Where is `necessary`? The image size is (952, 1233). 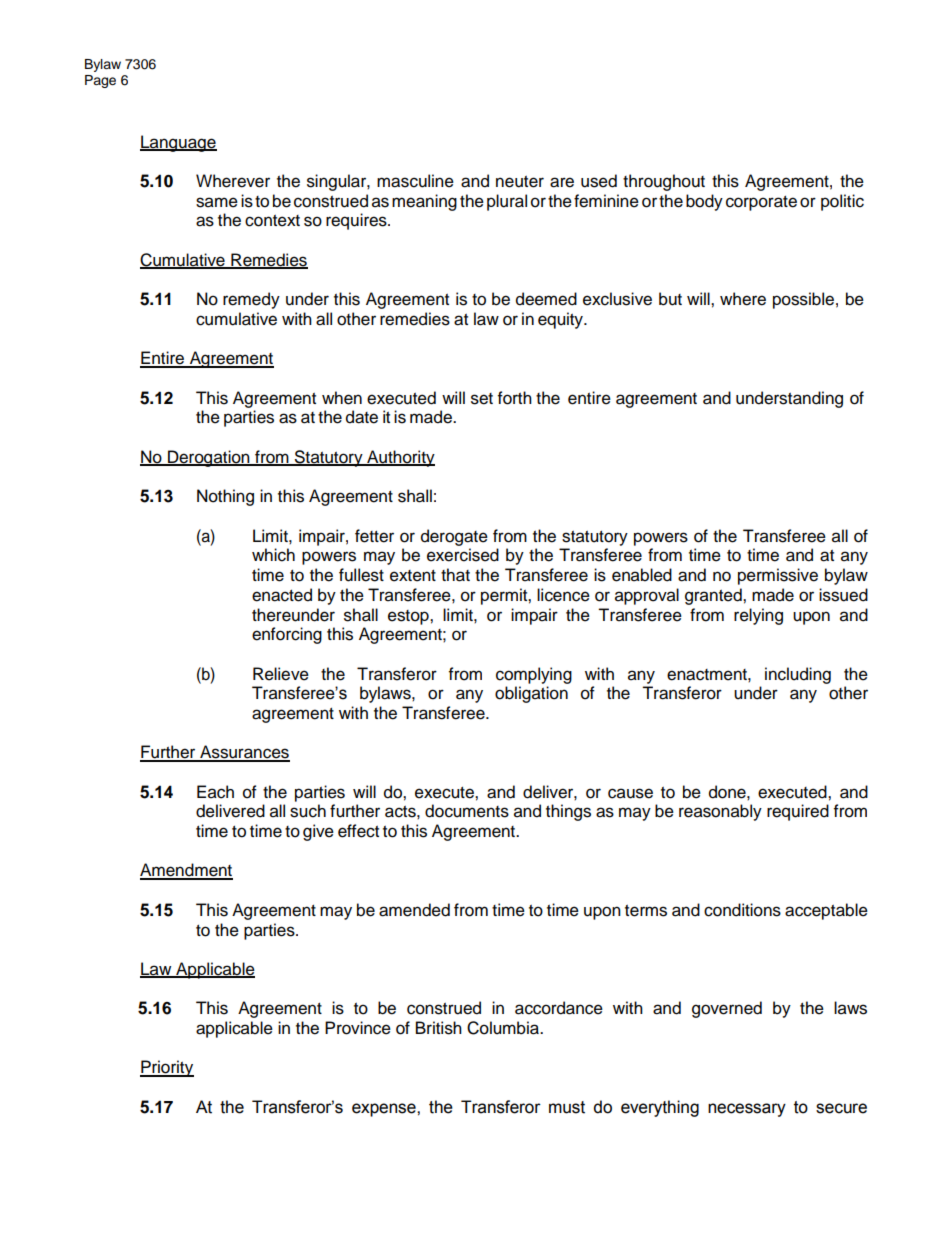 necessary is located at coordinates (747, 1110).
